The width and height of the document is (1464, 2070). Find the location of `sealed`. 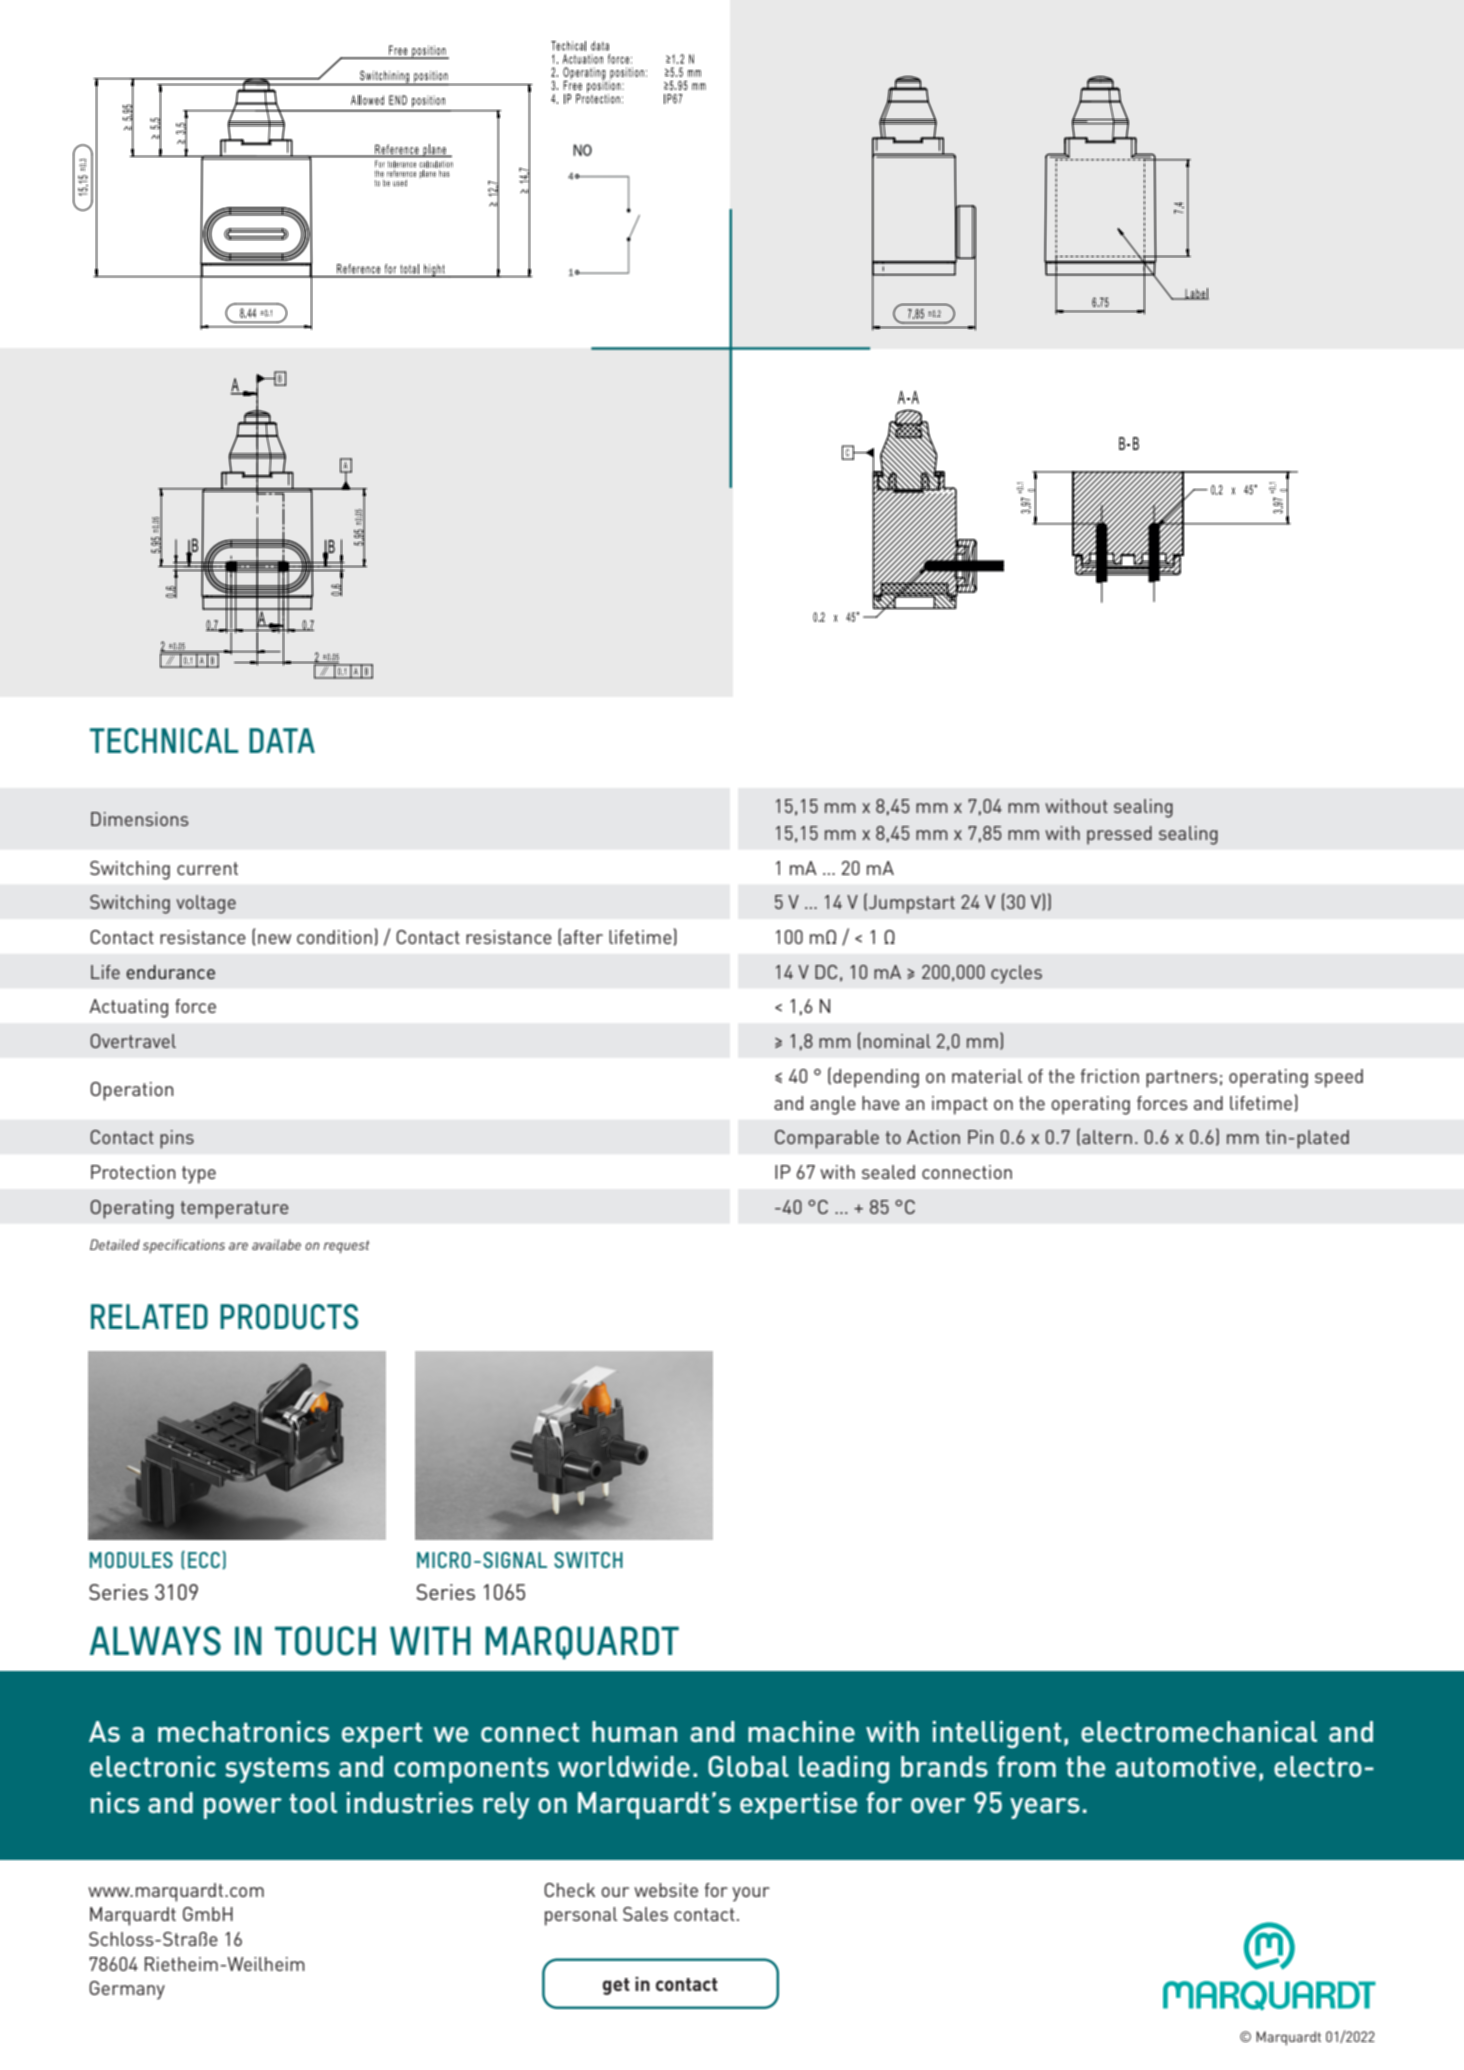

sealed is located at coordinates (888, 1172).
